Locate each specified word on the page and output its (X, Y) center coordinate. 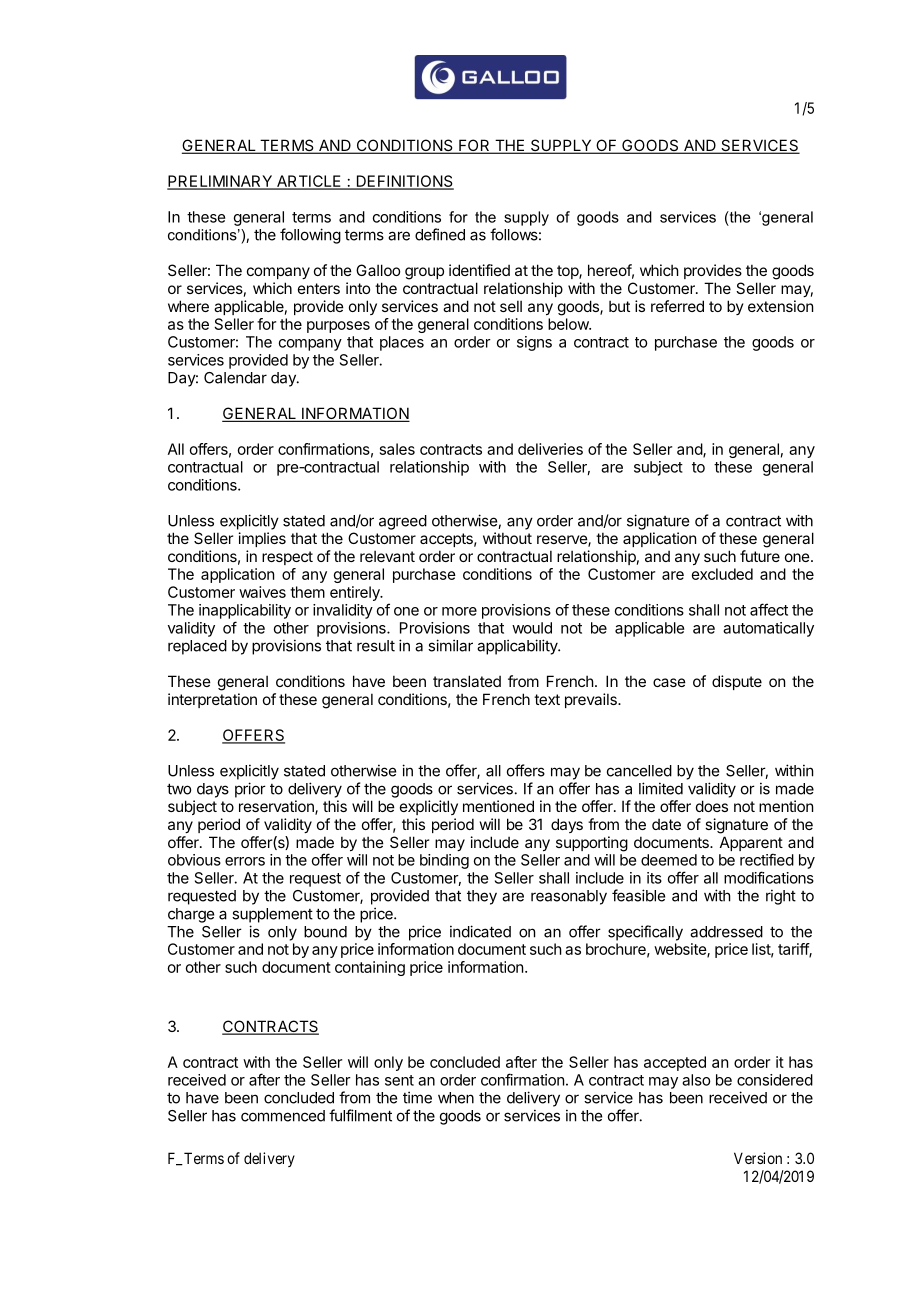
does (712, 806)
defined (440, 234)
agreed (403, 522)
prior (250, 790)
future (760, 556)
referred (677, 306)
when (456, 1098)
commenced (283, 1116)
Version (758, 1158)
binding (444, 861)
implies (262, 539)
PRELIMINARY (221, 182)
